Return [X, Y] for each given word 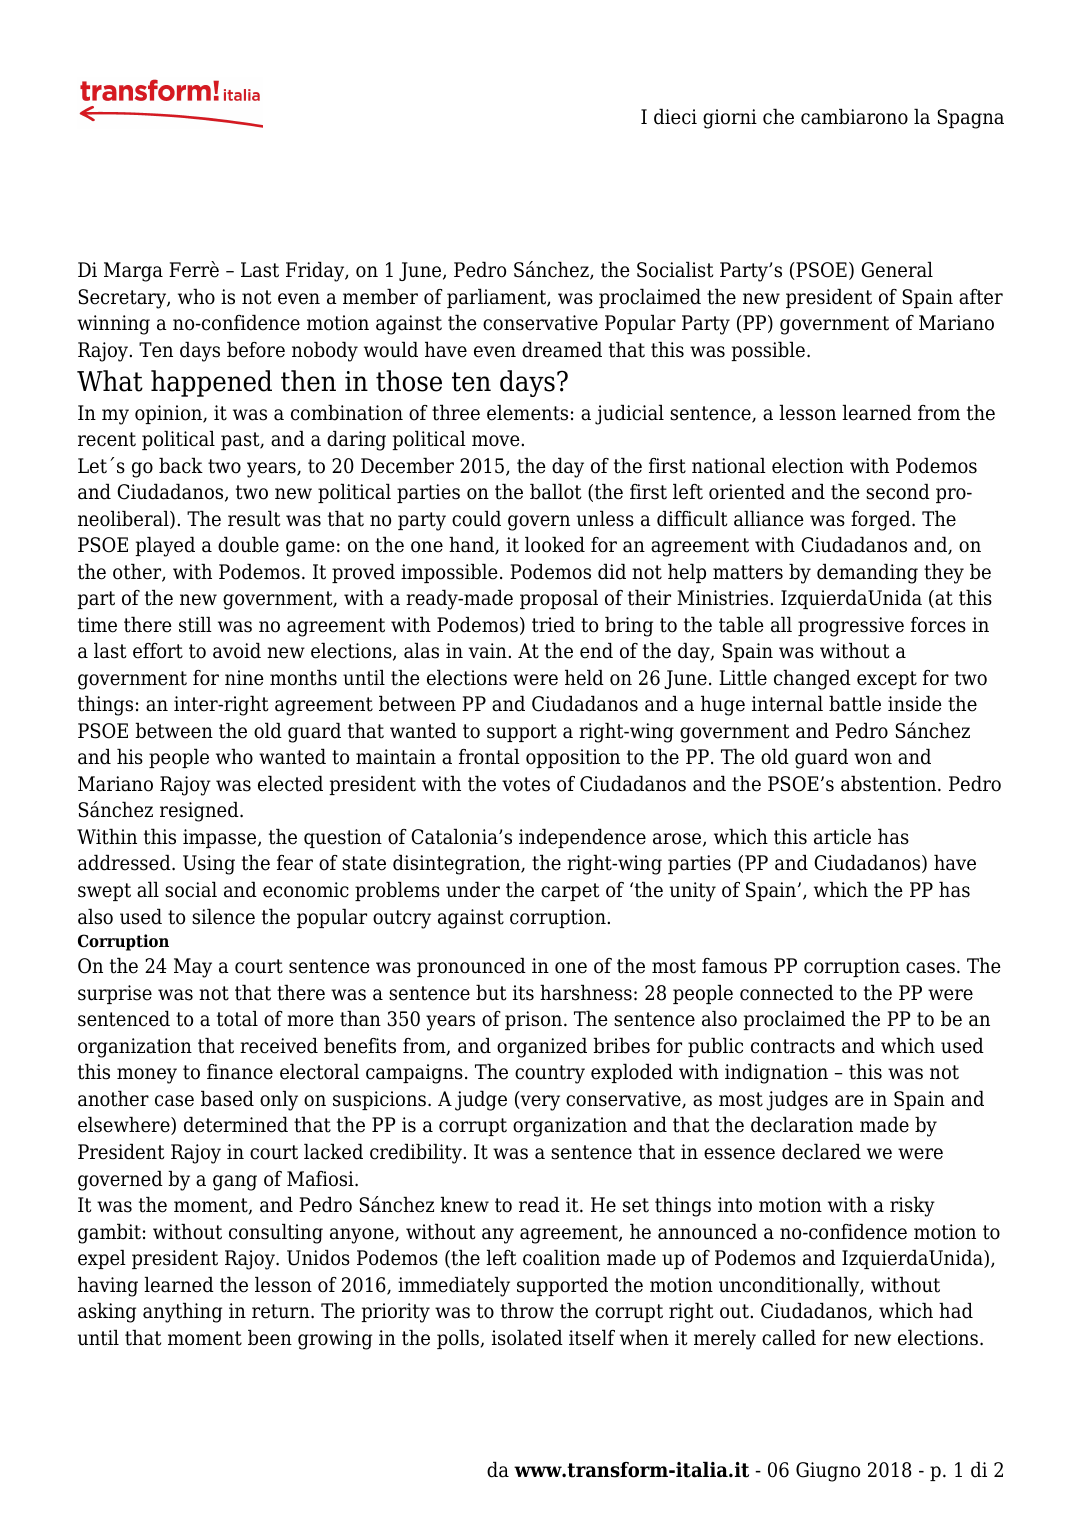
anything [182, 1312]
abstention [890, 783]
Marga [133, 272]
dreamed [562, 349]
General [897, 269]
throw [527, 1310]
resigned [200, 811]
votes [526, 784]
